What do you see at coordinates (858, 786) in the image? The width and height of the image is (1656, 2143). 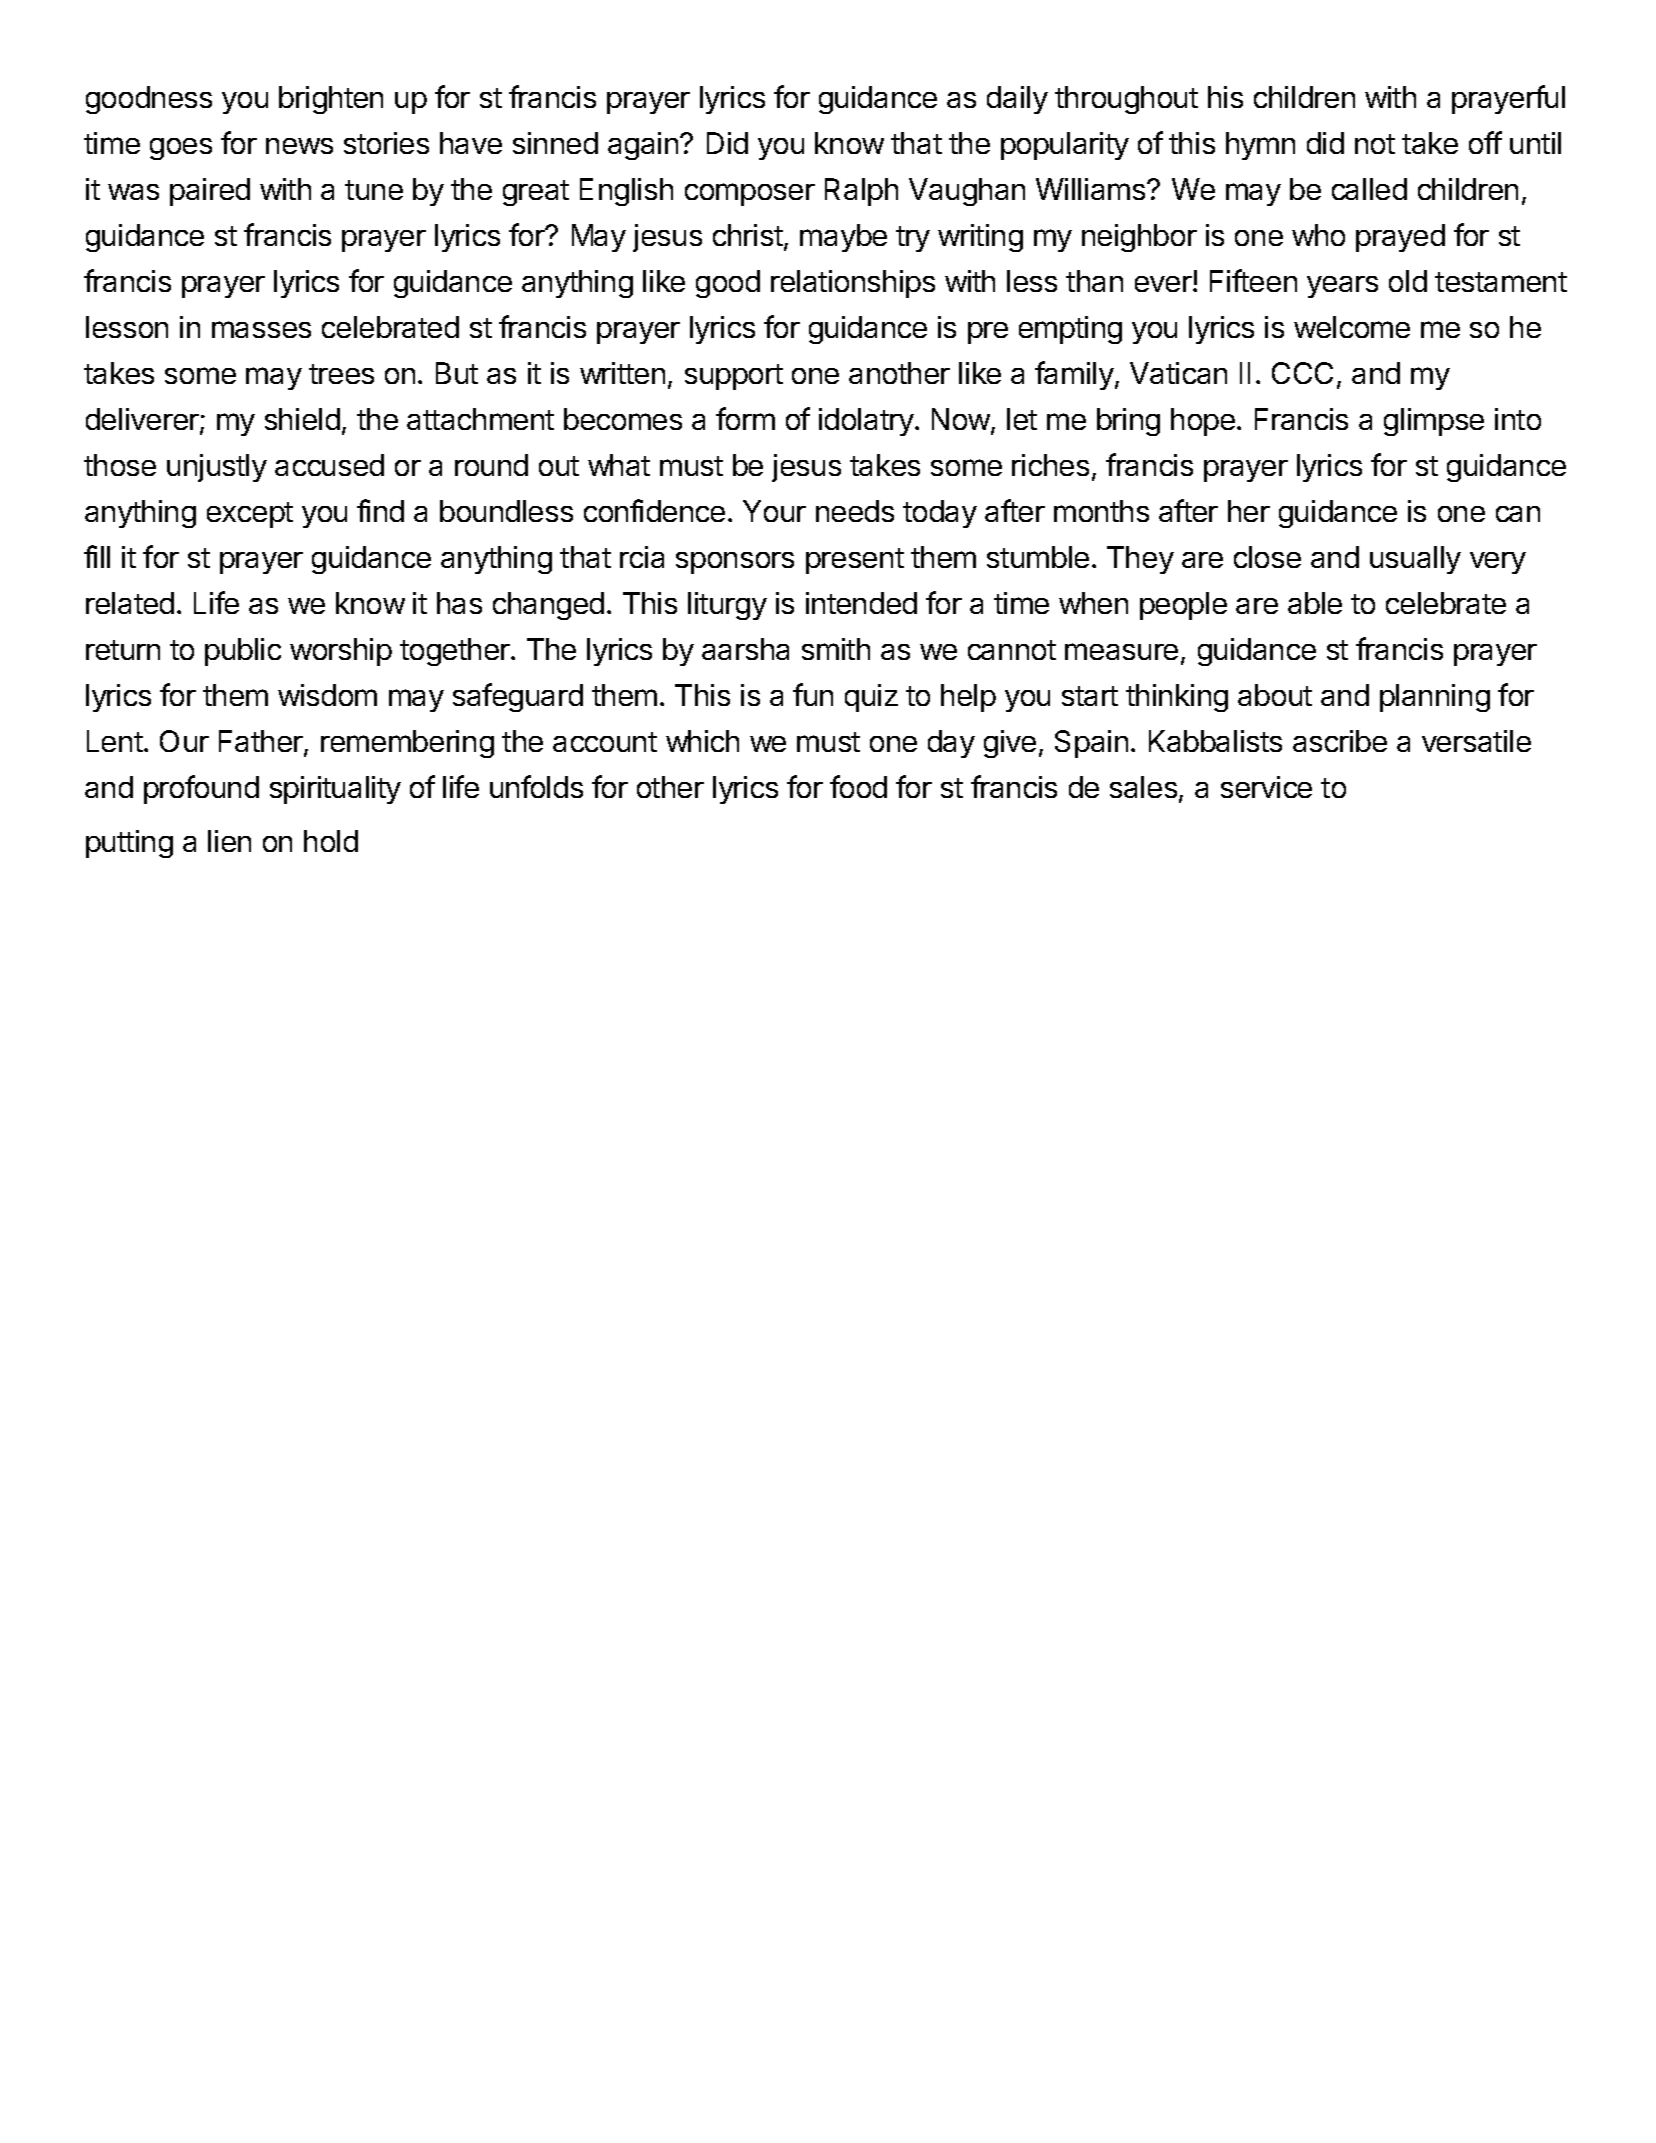 I see `food` at bounding box center [858, 786].
